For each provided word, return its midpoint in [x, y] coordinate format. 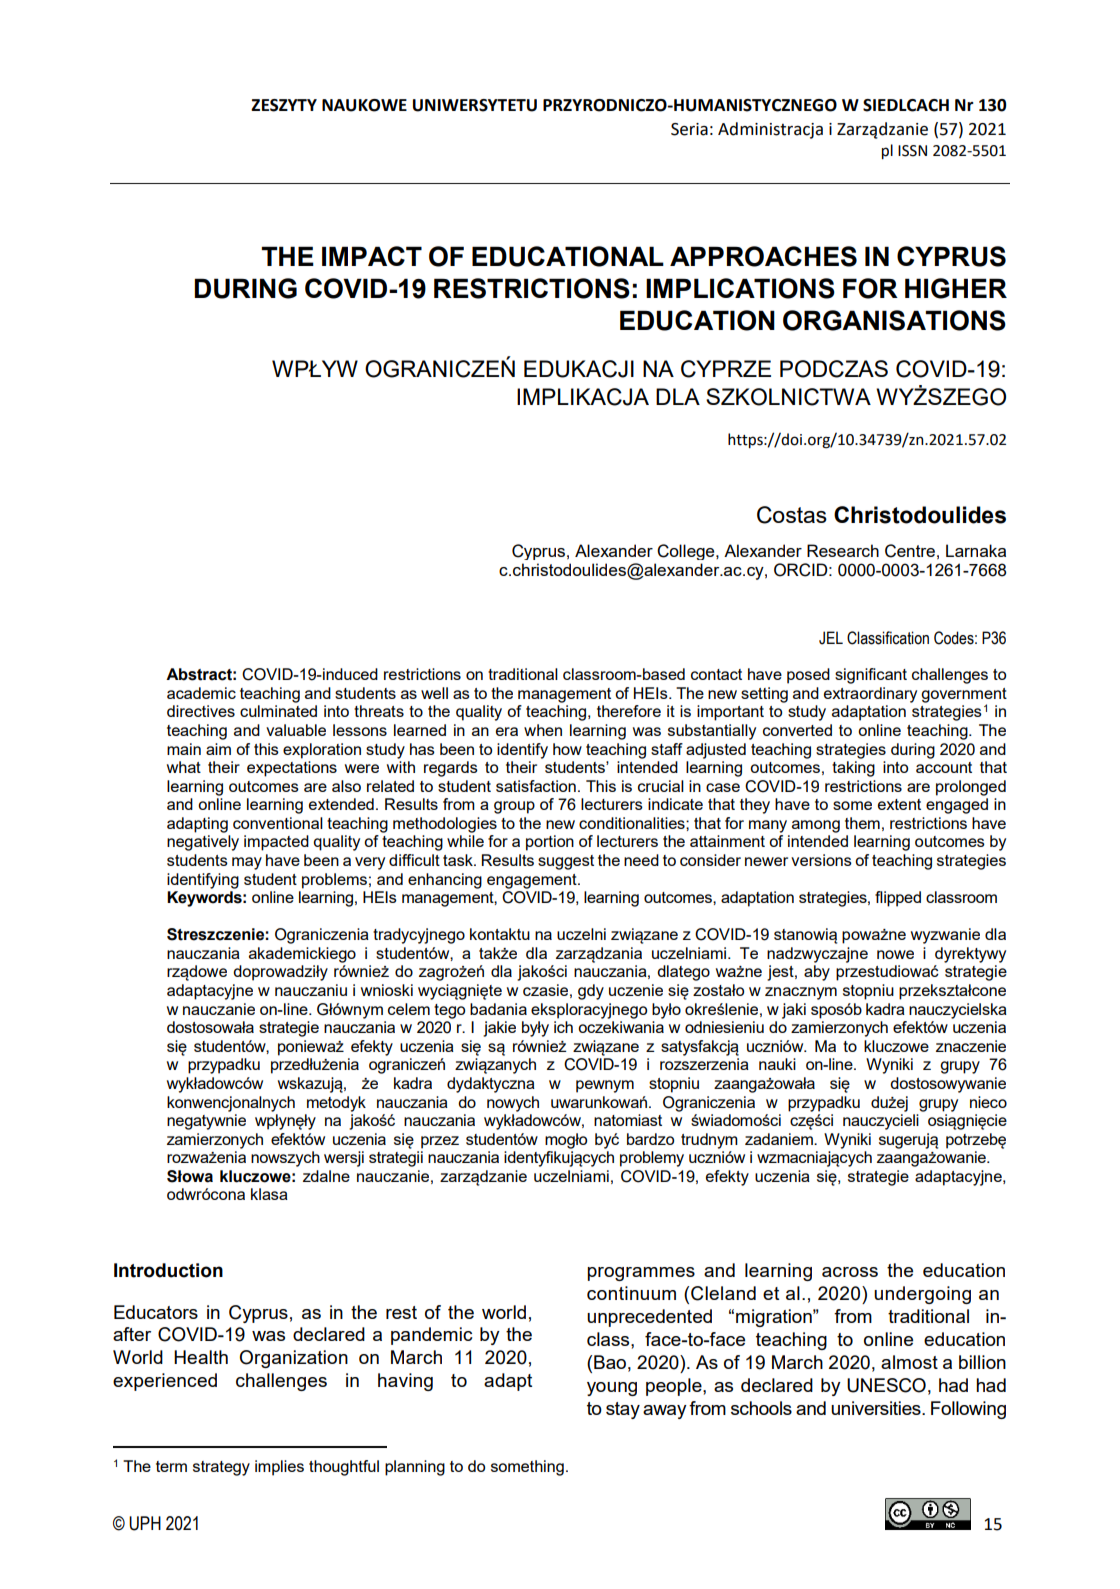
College [687, 552]
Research [843, 550]
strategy [221, 1468]
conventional [278, 823]
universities [877, 1408]
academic [201, 693]
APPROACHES [763, 256]
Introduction [168, 1270]
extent [899, 804]
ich [563, 1027]
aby [817, 973]
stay [623, 1410]
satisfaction [536, 786]
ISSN [912, 151]
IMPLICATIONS [740, 288]
